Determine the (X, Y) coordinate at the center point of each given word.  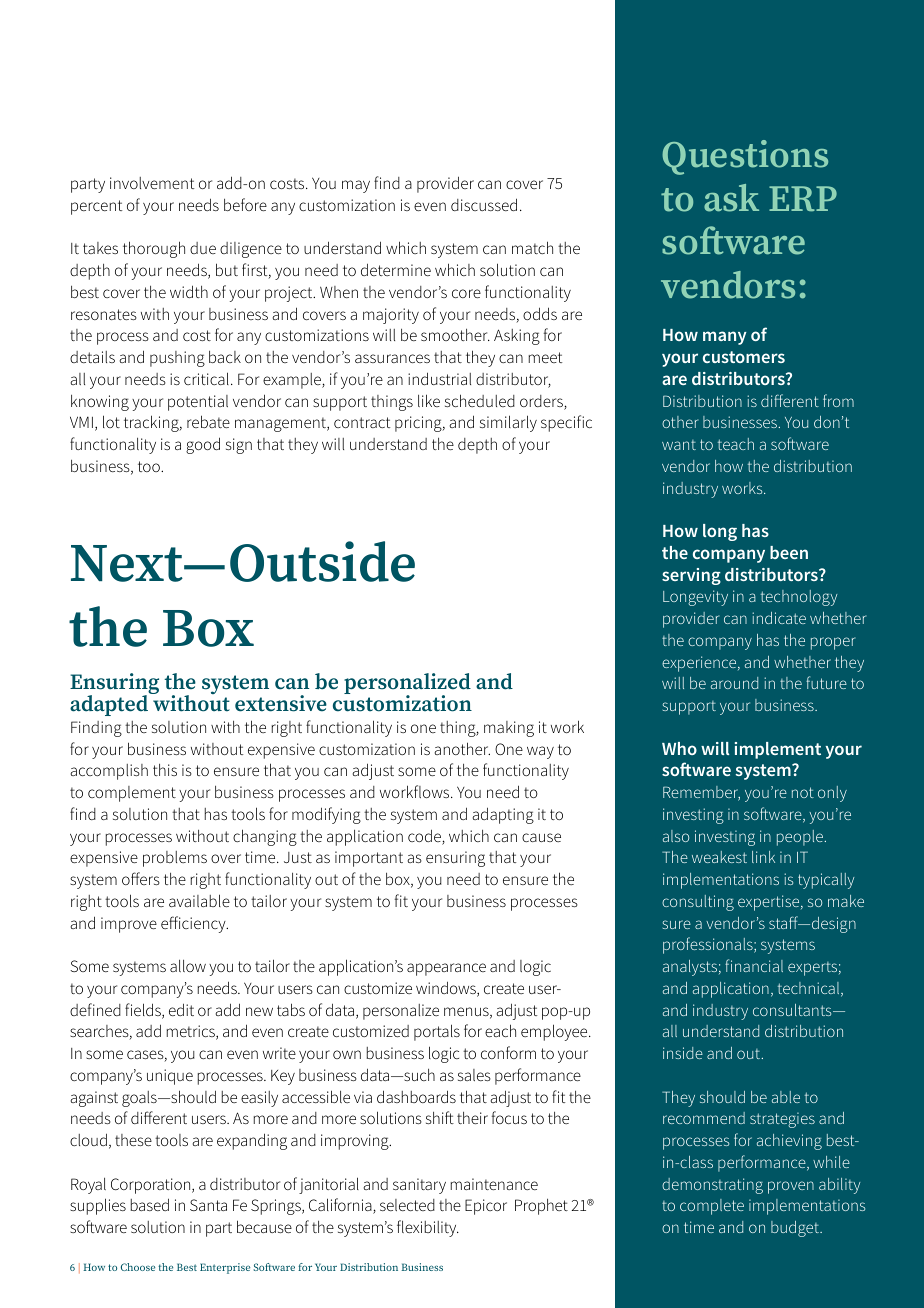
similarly (508, 423)
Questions (745, 157)
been (789, 552)
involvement (152, 183)
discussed (484, 204)
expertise (770, 903)
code (425, 837)
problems (175, 859)
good (203, 445)
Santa (208, 1205)
